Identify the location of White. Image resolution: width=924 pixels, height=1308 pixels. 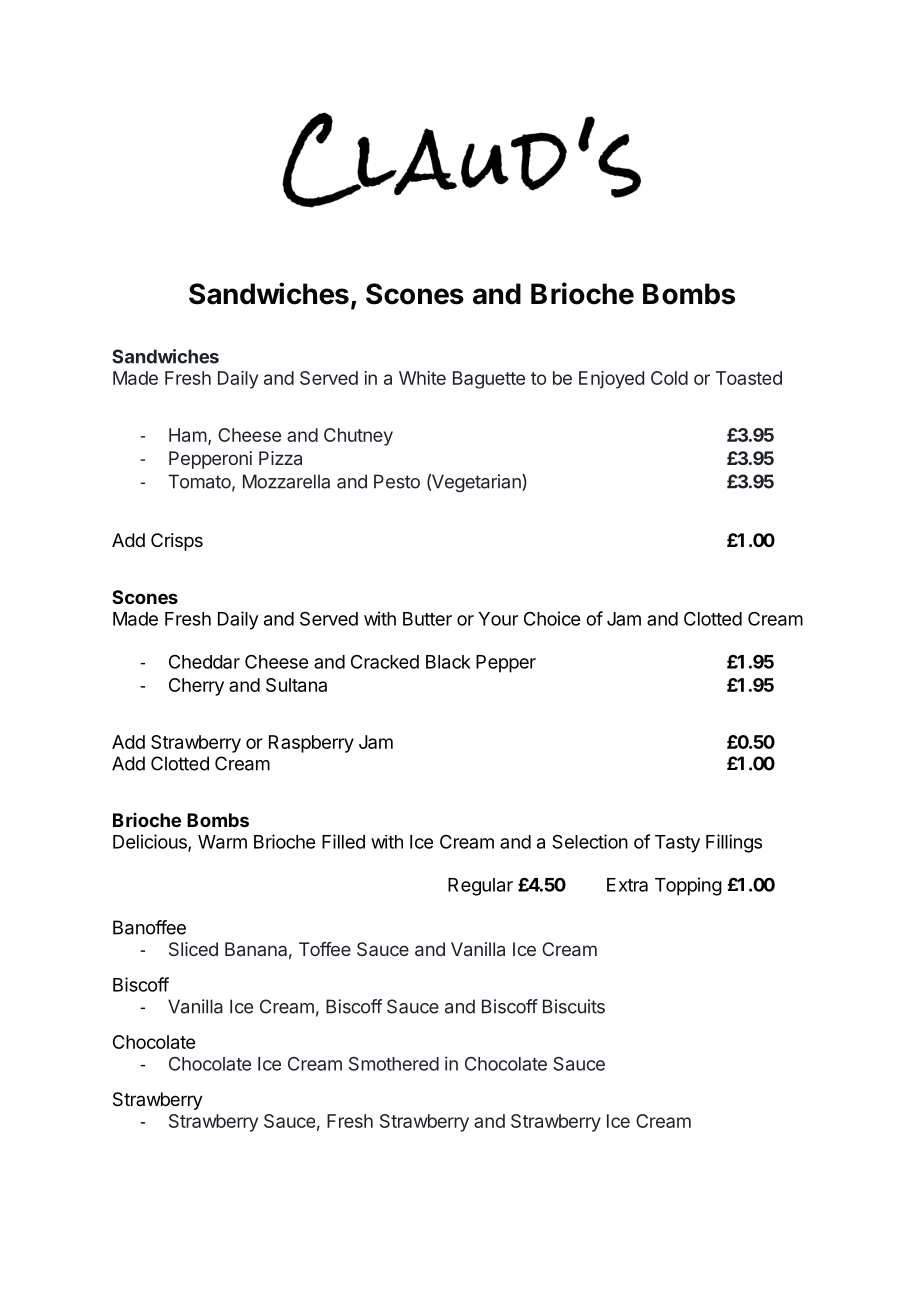
(422, 378).
